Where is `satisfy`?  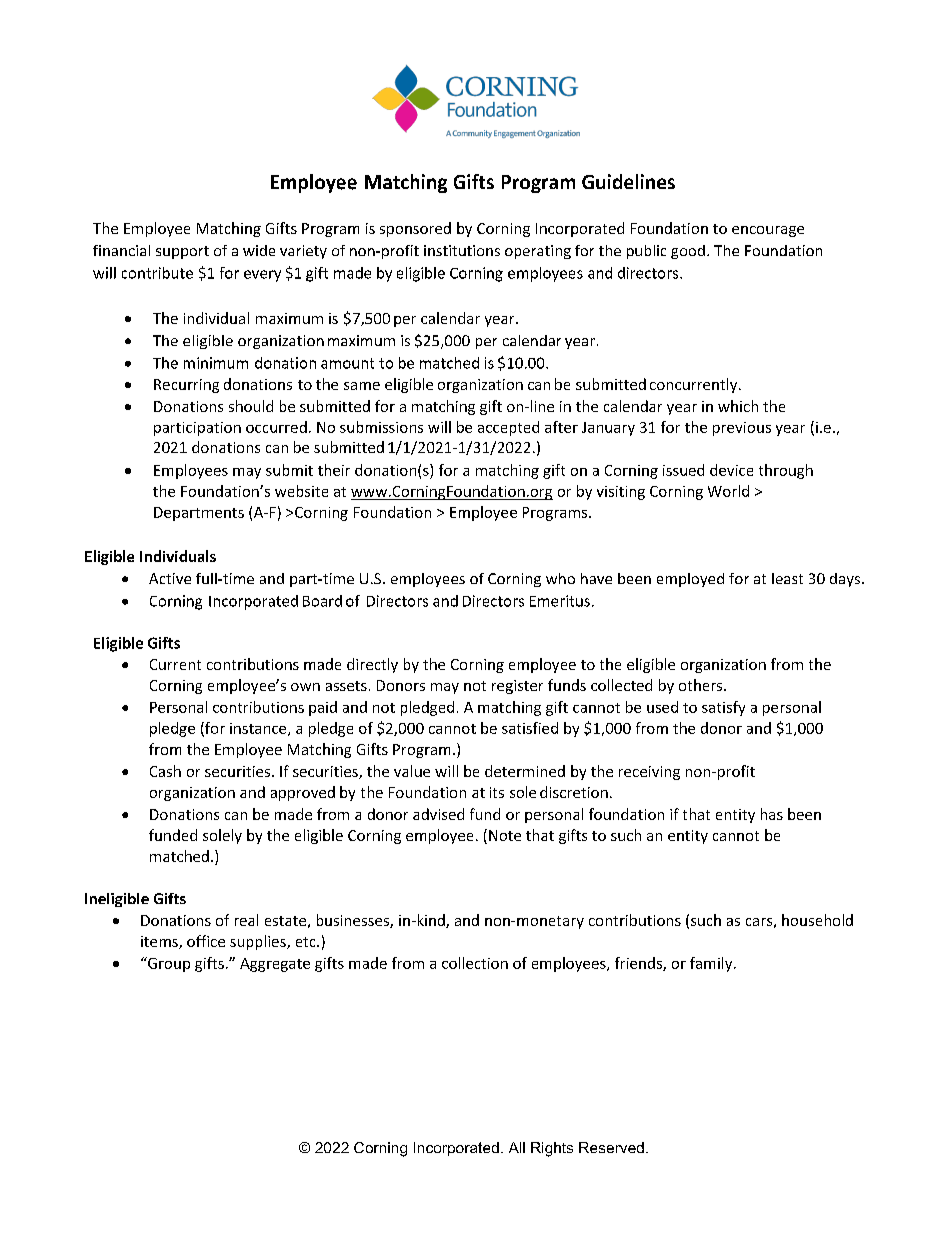
satisfy is located at coordinates (723, 708).
